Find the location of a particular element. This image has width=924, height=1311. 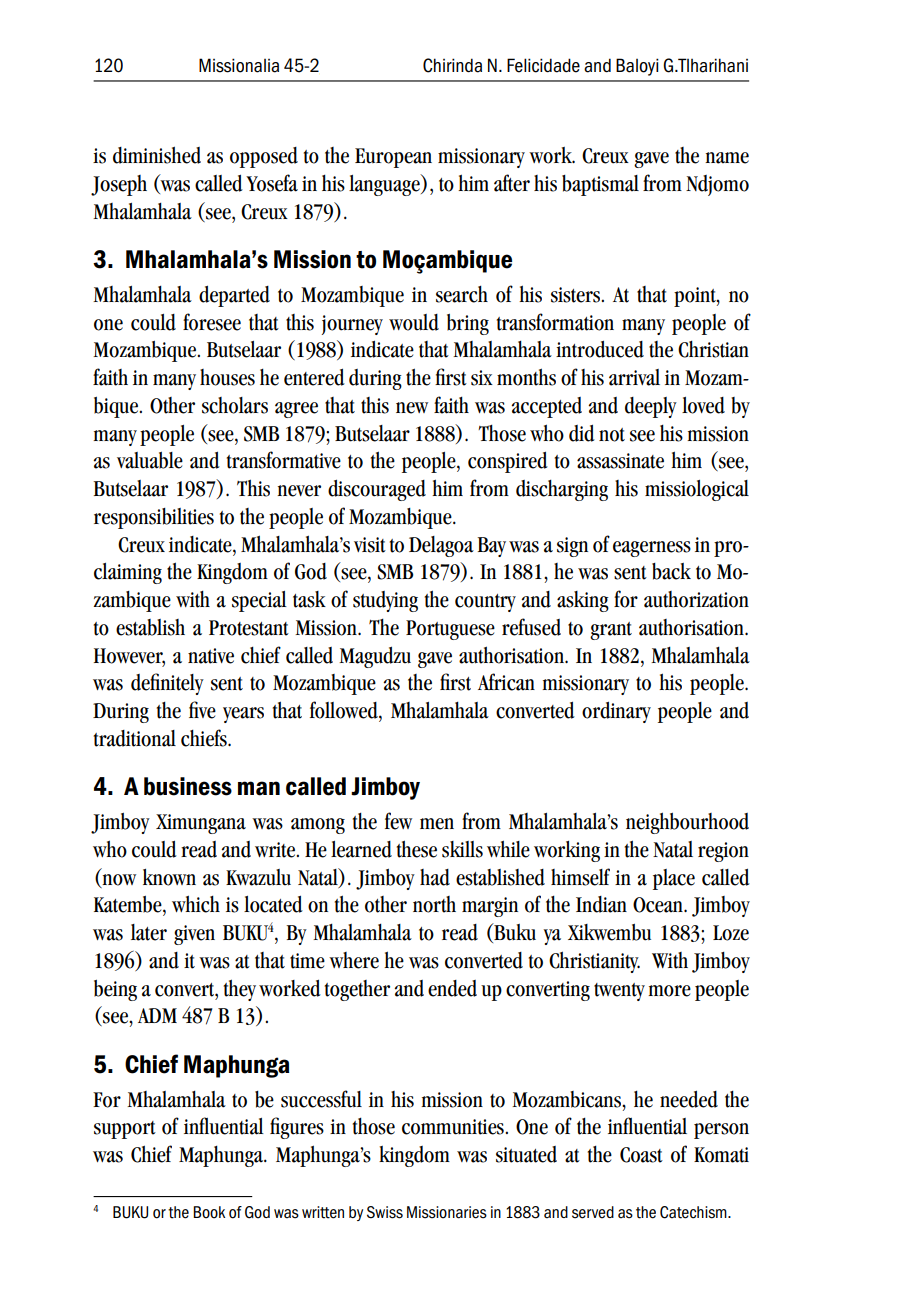

back is located at coordinates (671, 571).
